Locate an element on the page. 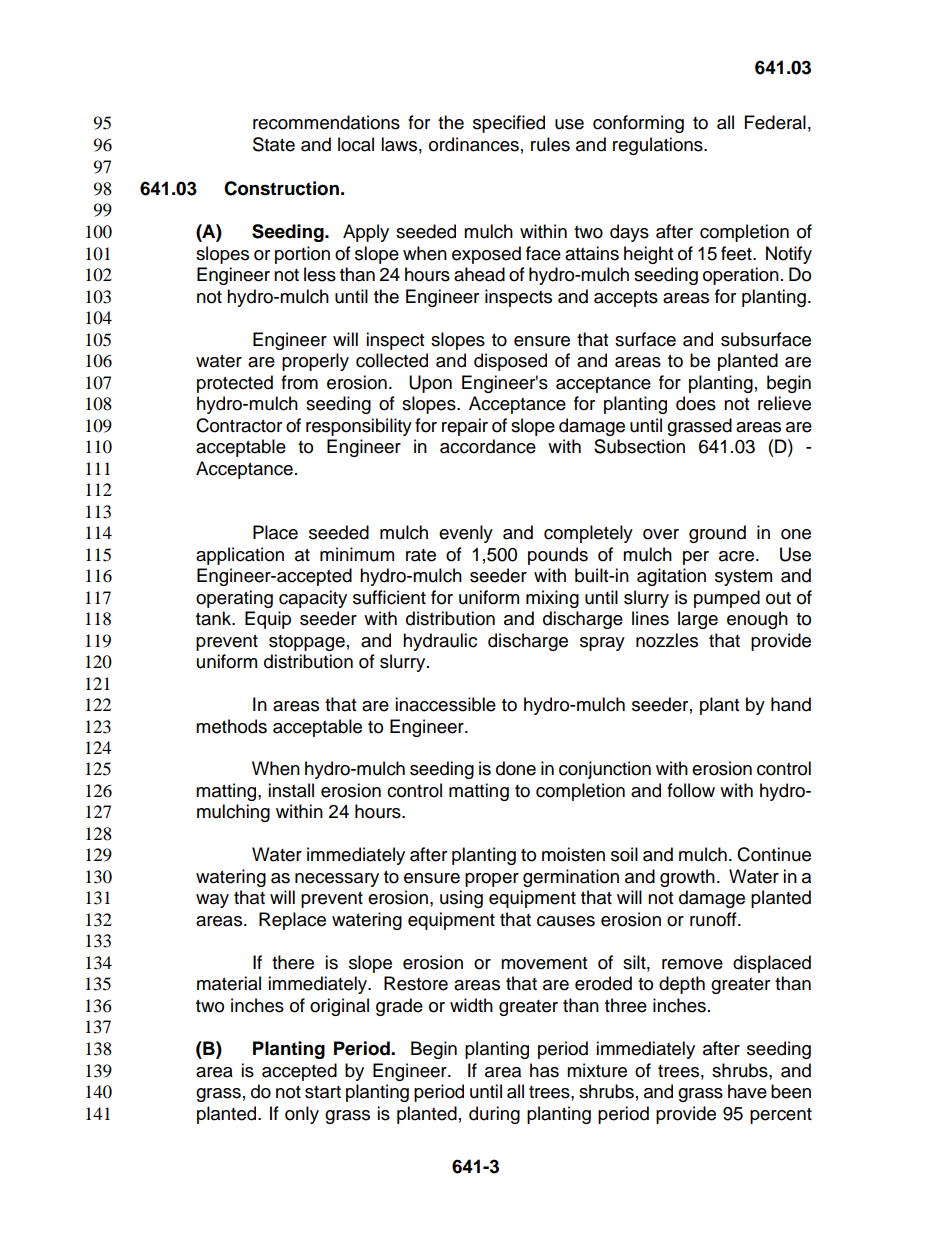 The height and width of the image is (1233, 952). inaccessible is located at coordinates (445, 704).
